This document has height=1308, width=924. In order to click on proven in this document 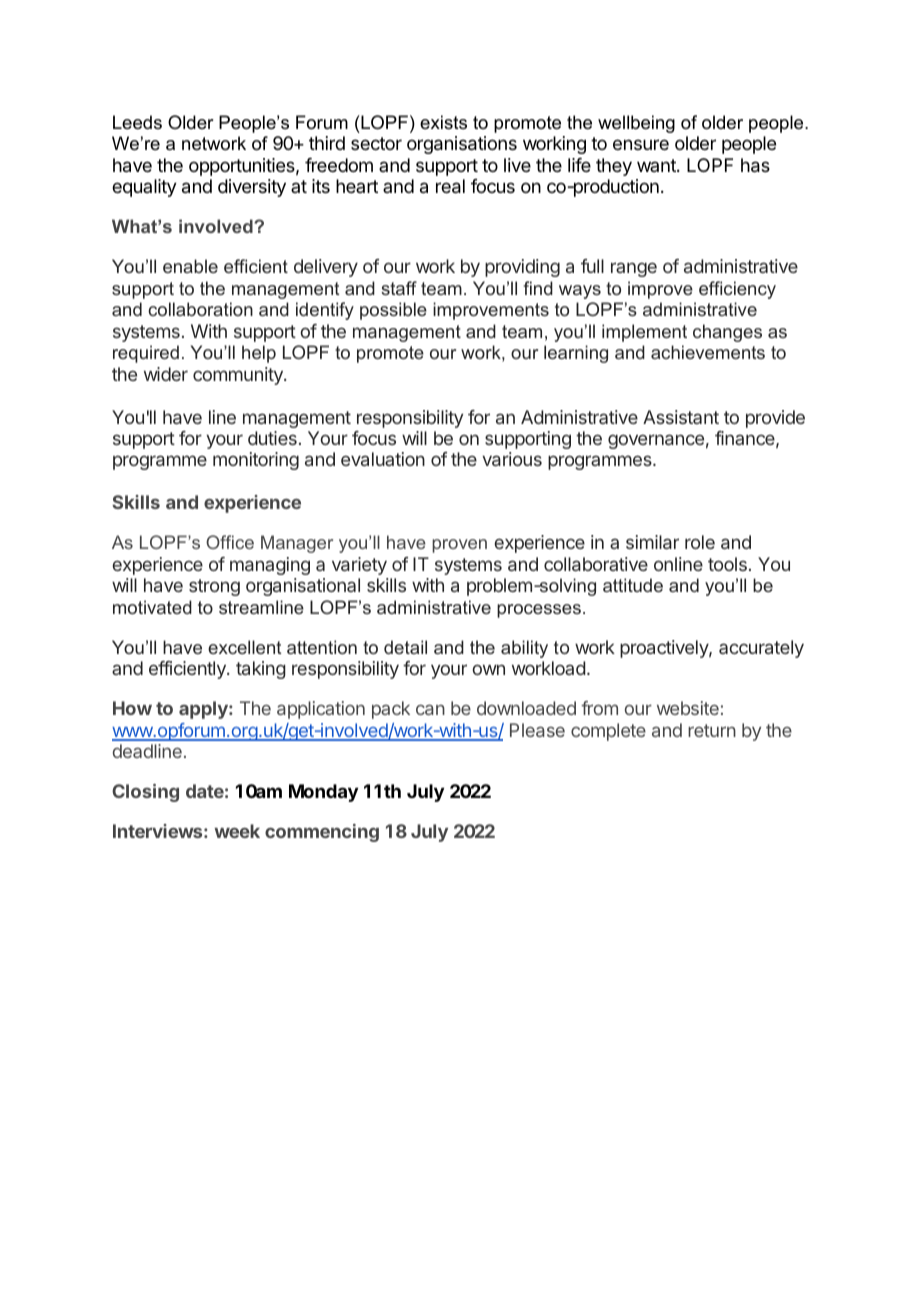, I will do `click(459, 546)`.
